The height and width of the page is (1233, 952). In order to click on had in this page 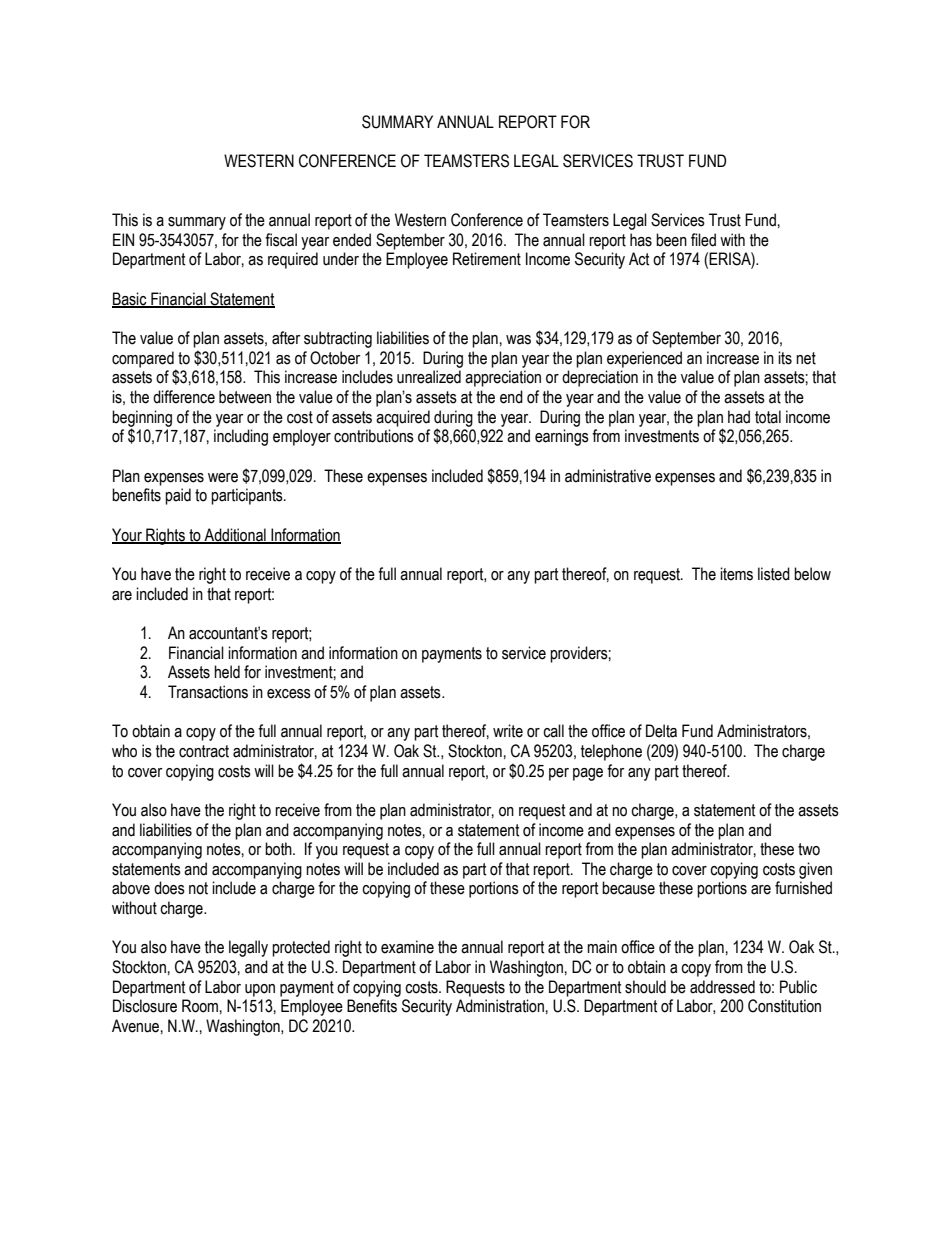, I will do `click(739, 417)`.
